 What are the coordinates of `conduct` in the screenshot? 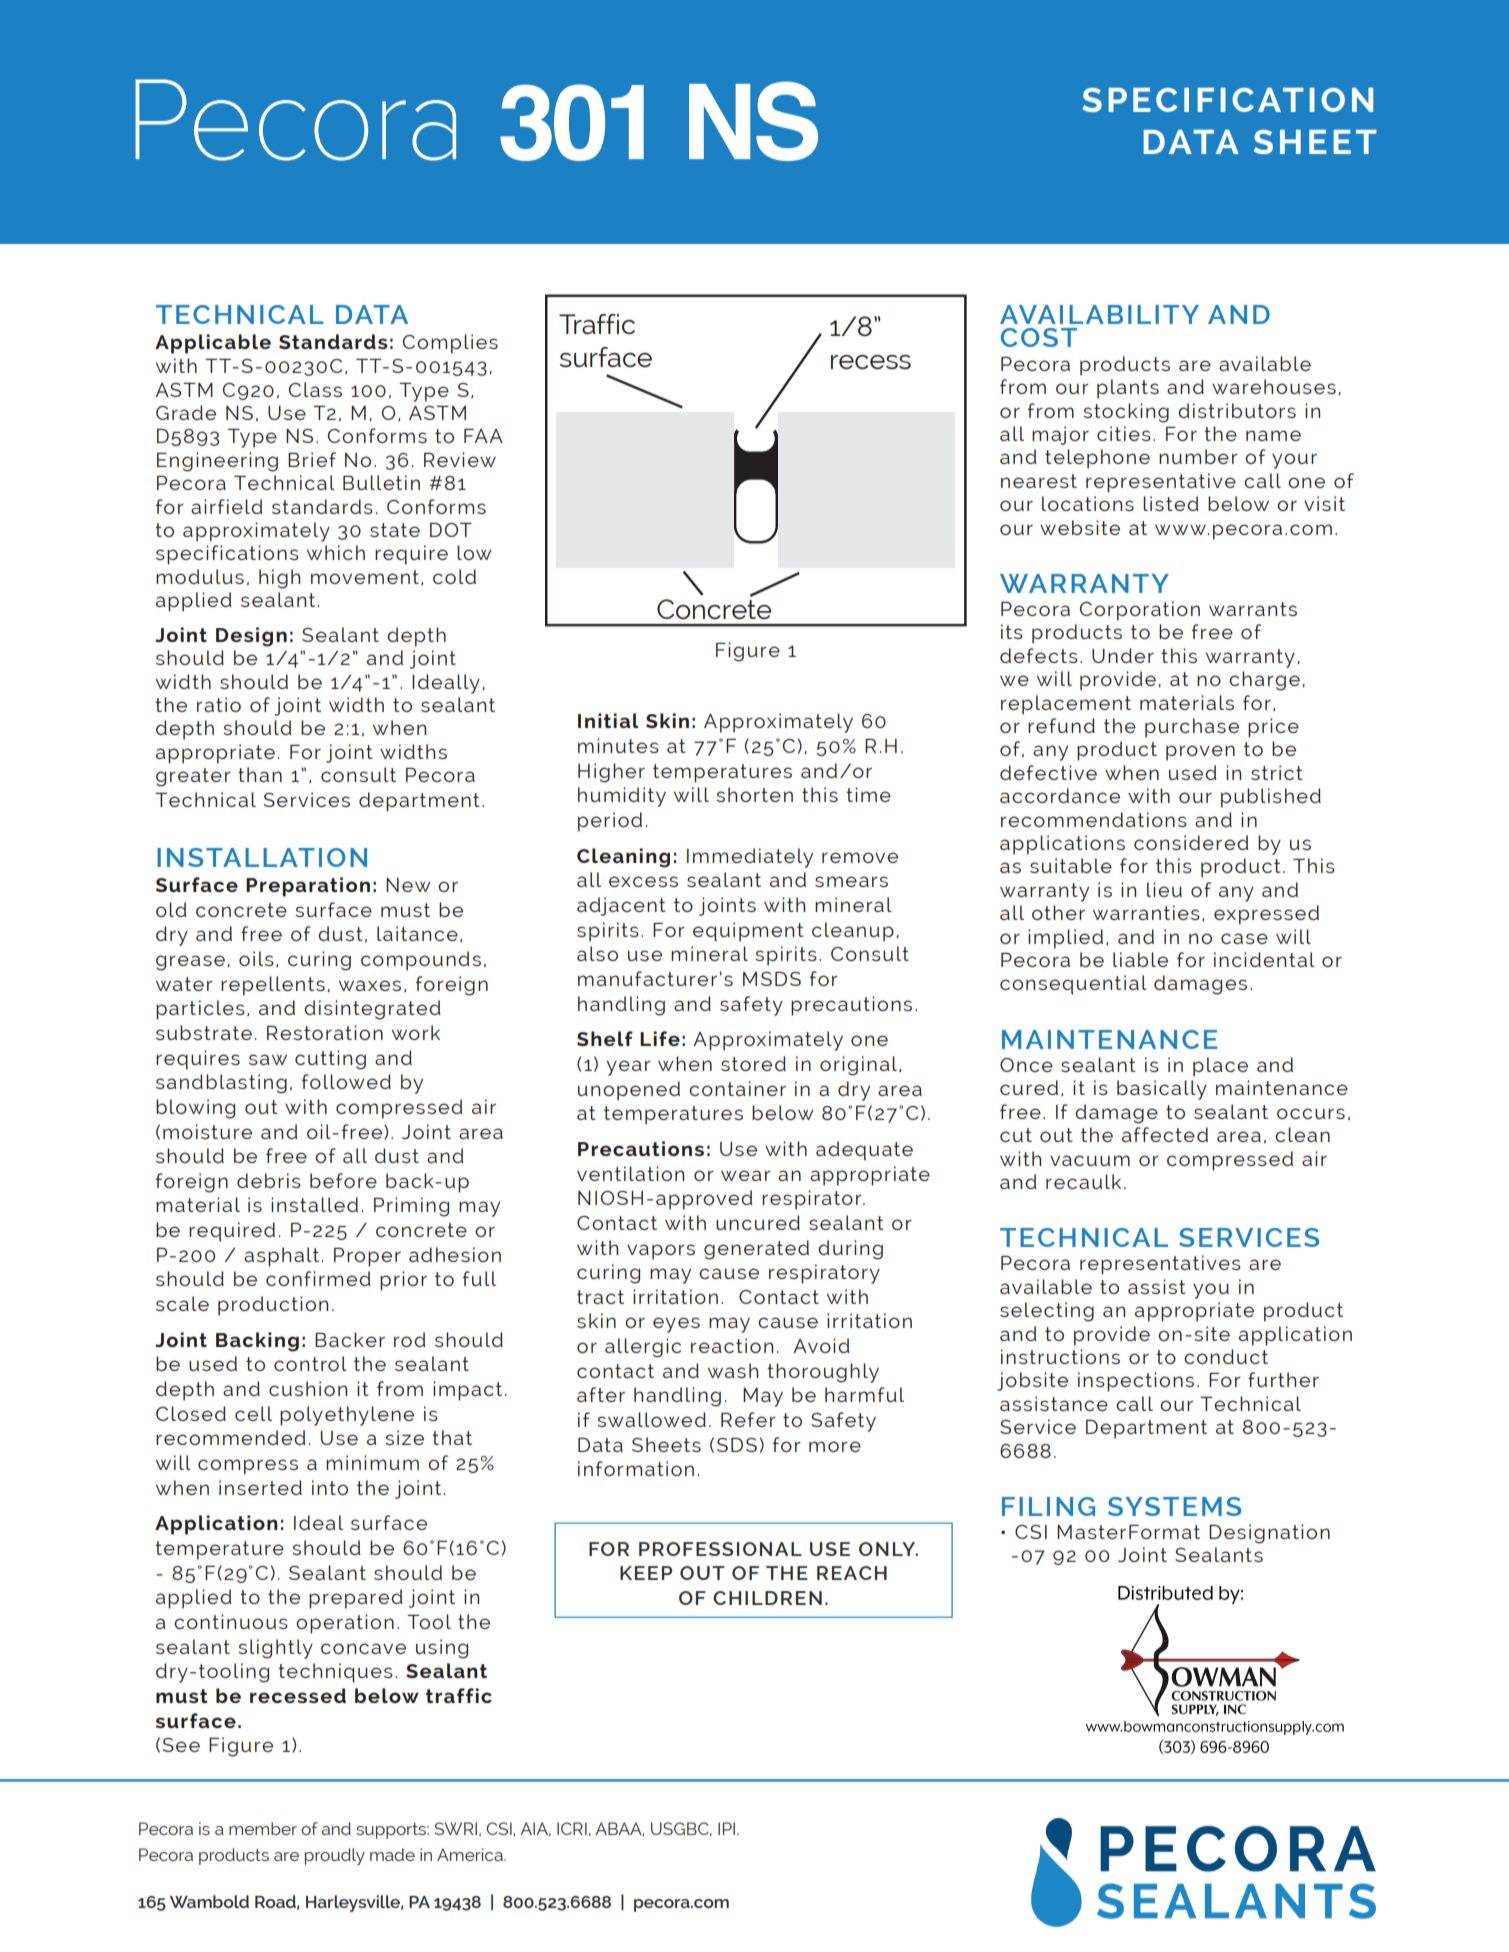 It's located at (1226, 1356).
